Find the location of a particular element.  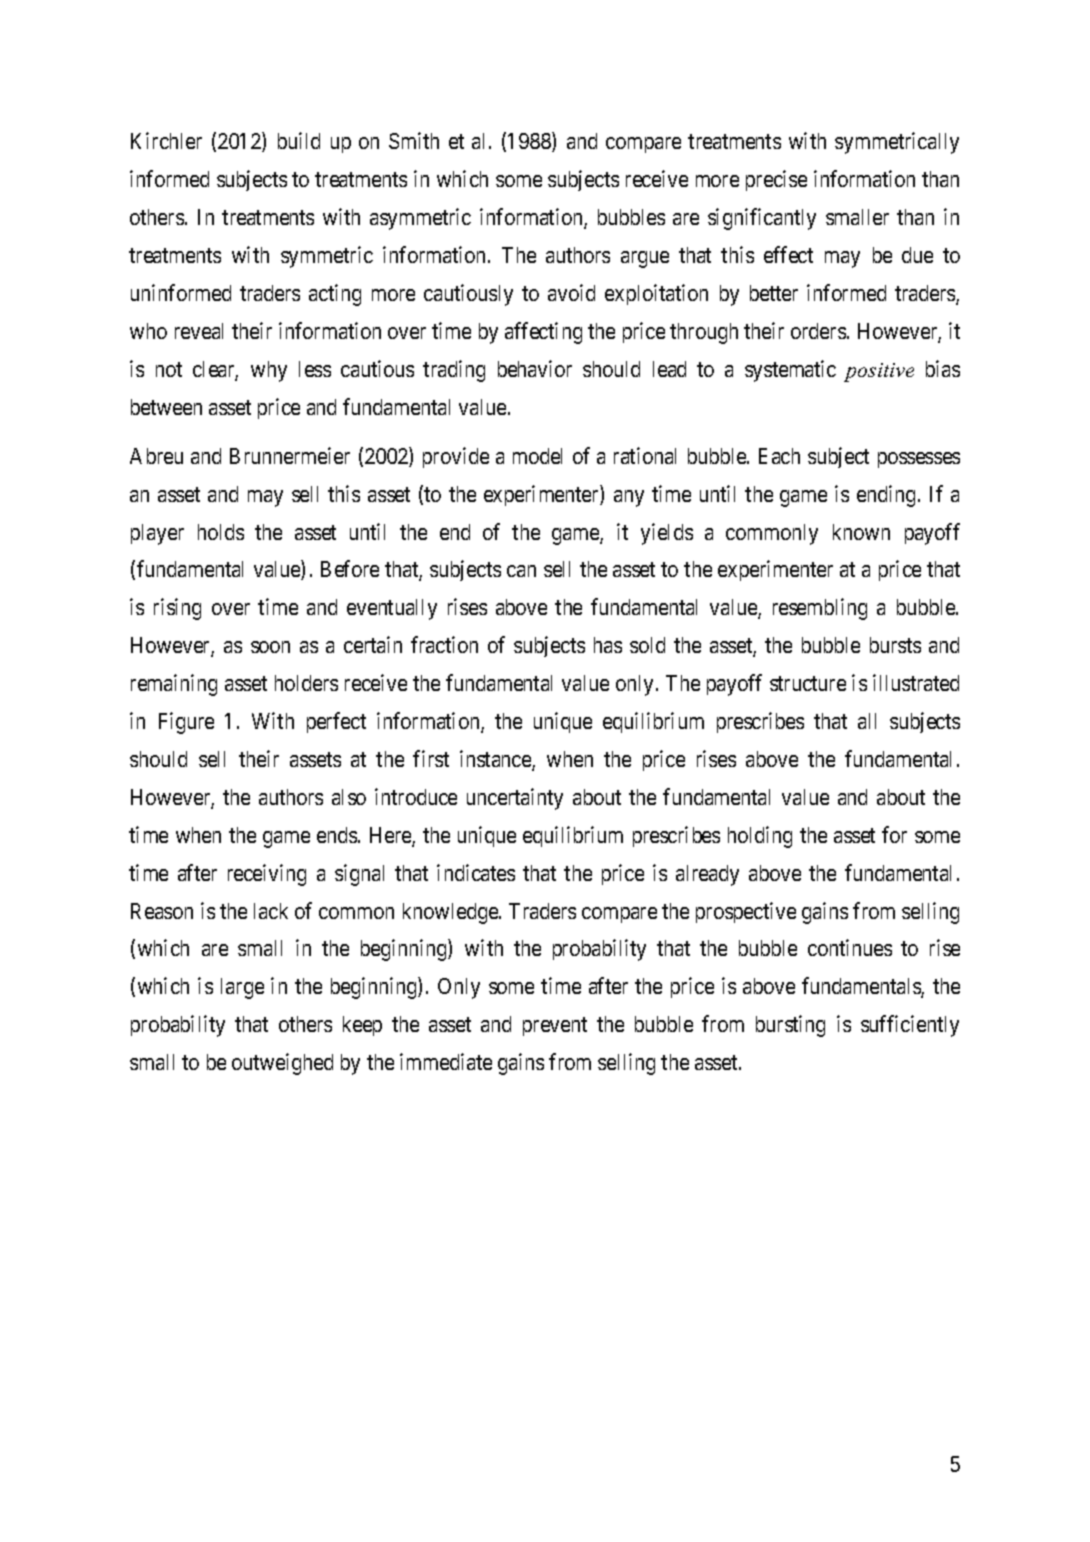

build is located at coordinates (299, 141).
